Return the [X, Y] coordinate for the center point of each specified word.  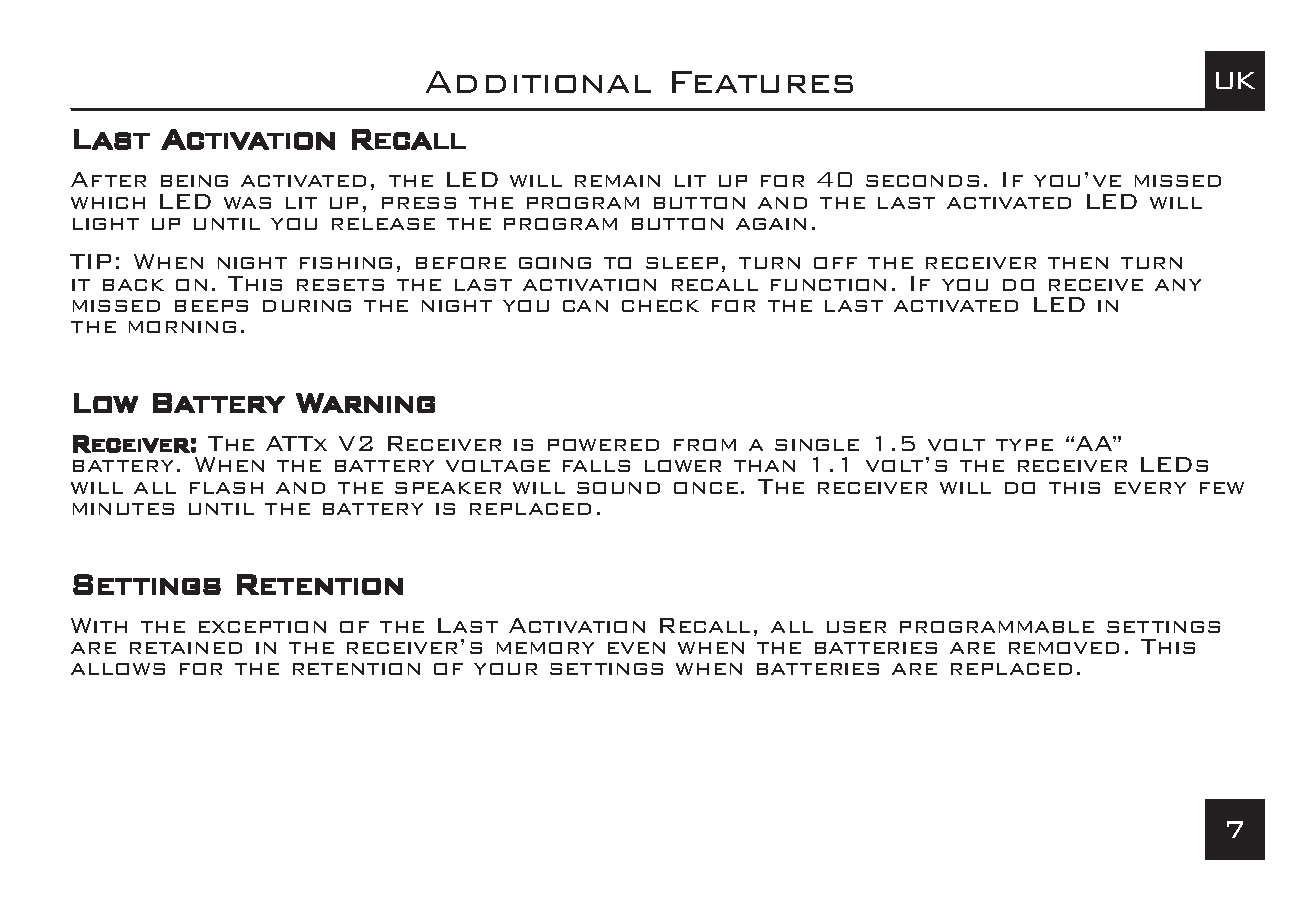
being [194, 181]
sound [618, 488]
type [1024, 445]
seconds [922, 181]
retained [186, 648]
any [1178, 285]
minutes [123, 509]
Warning [365, 403]
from [705, 445]
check [660, 306]
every [1150, 488]
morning [182, 327]
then [1078, 263]
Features [762, 82]
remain [617, 181]
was [247, 203]
